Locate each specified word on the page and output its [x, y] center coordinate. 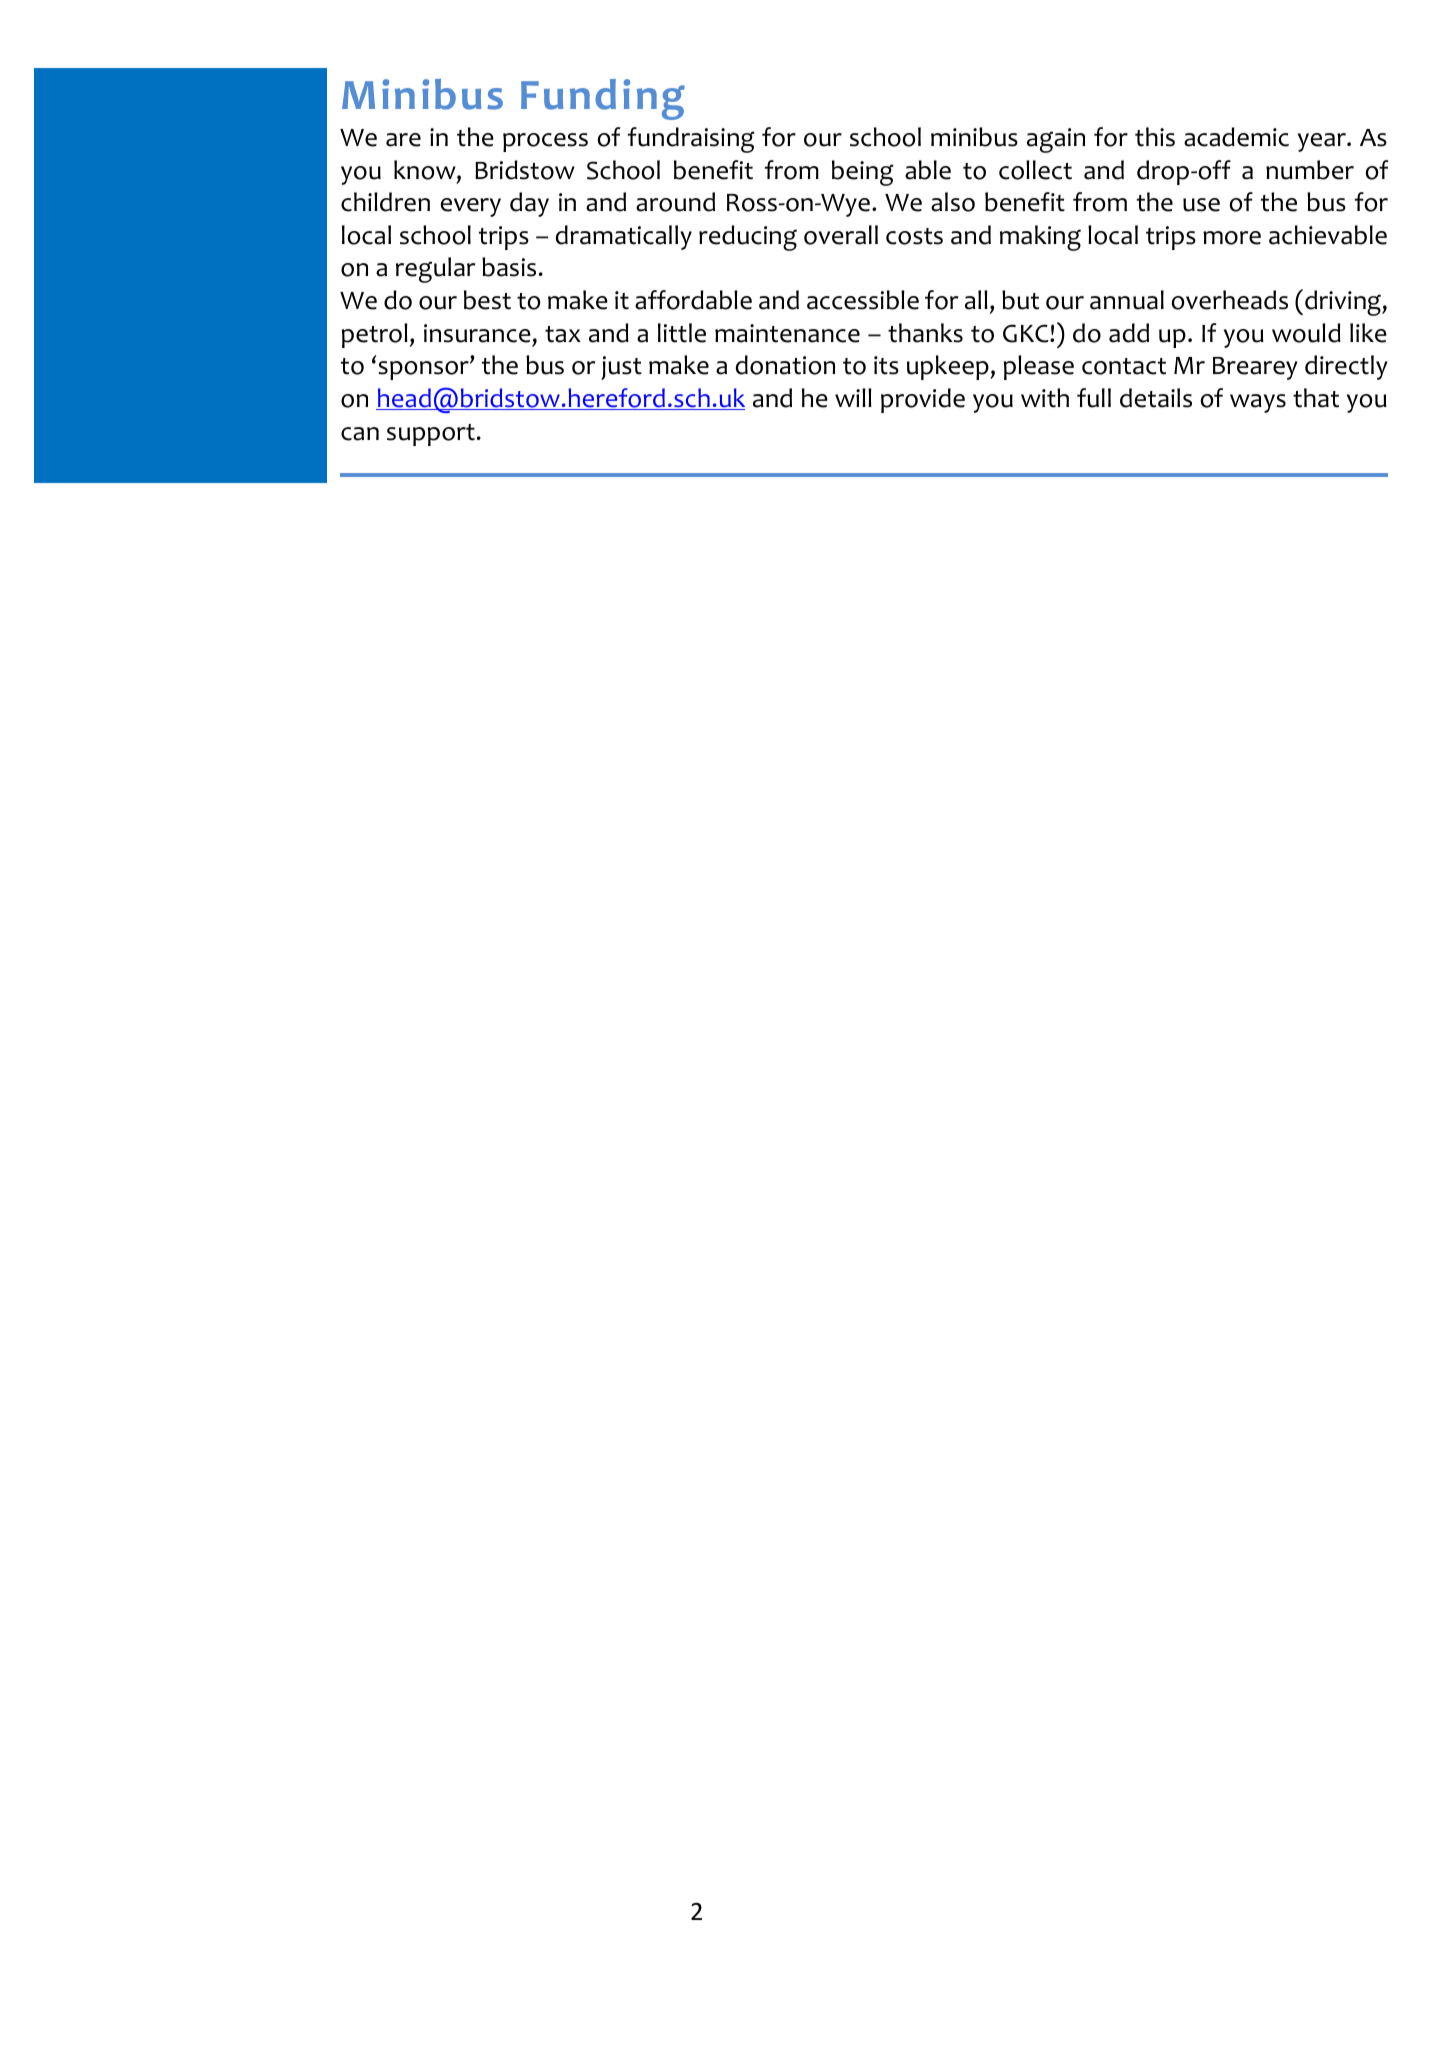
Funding [603, 99]
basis [509, 267]
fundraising [691, 140]
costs [914, 236]
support [431, 435]
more [1232, 238]
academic [1236, 137]
